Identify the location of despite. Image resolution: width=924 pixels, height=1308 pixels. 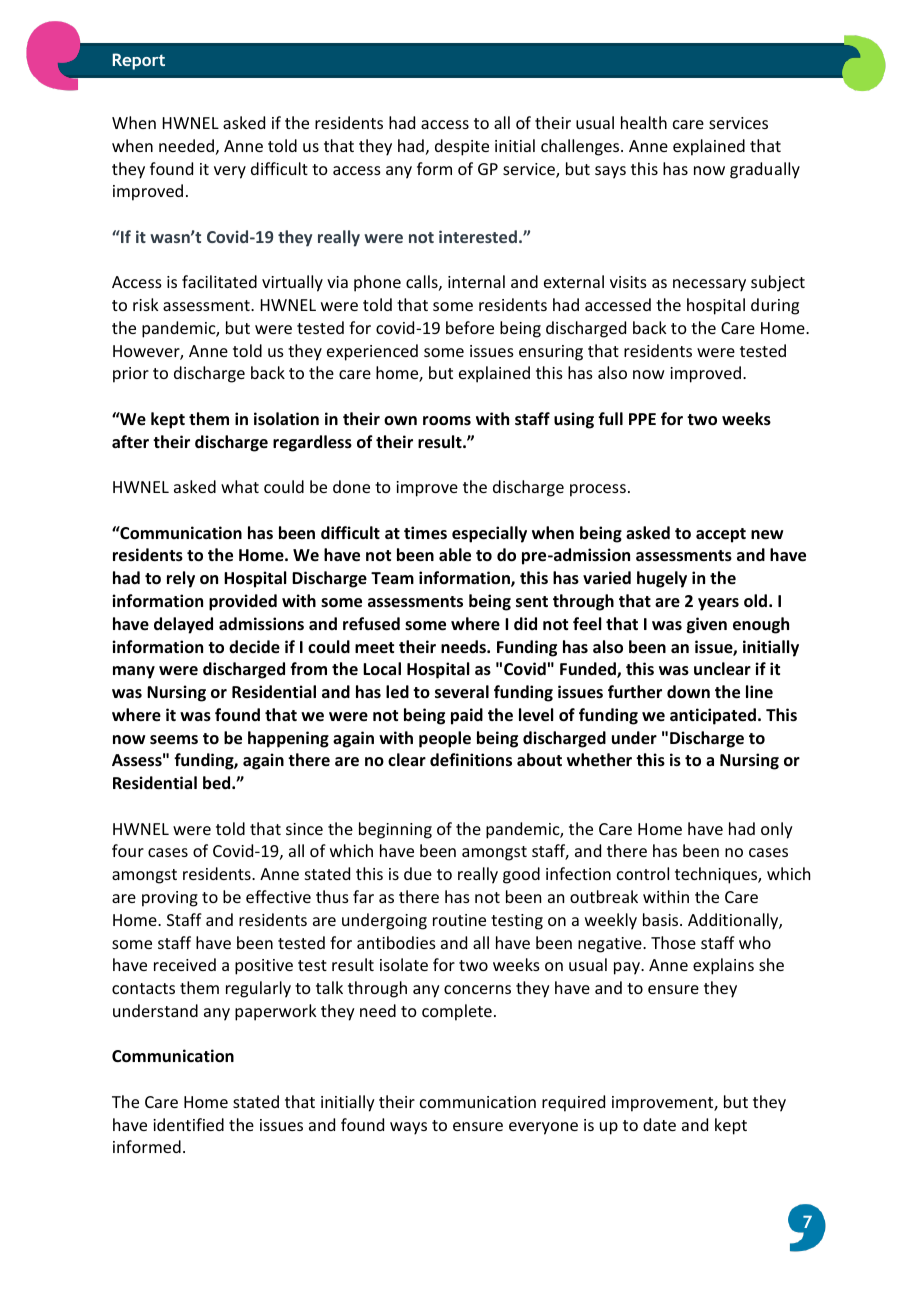
(462, 147).
